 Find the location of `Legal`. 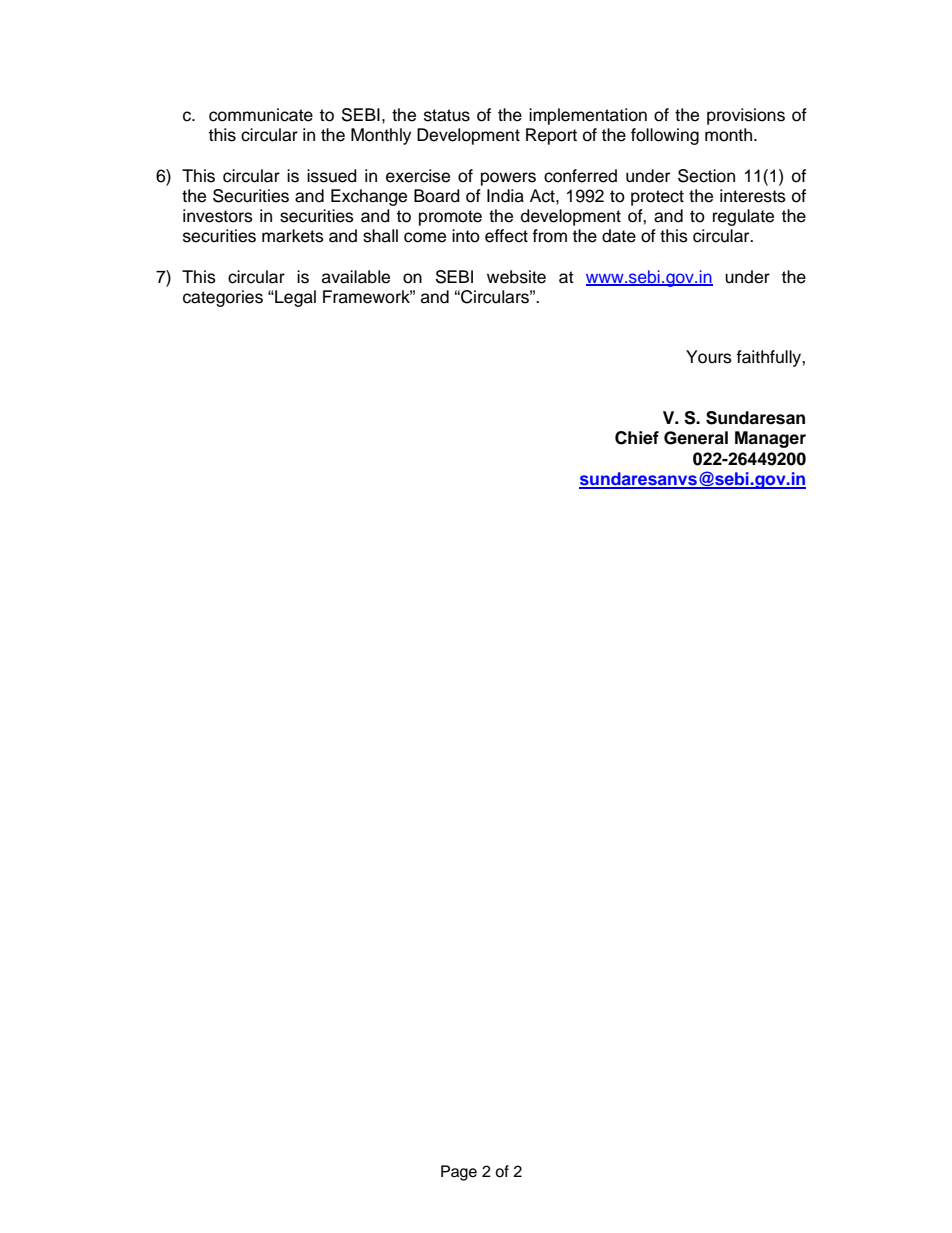

Legal is located at coordinates (294, 298).
